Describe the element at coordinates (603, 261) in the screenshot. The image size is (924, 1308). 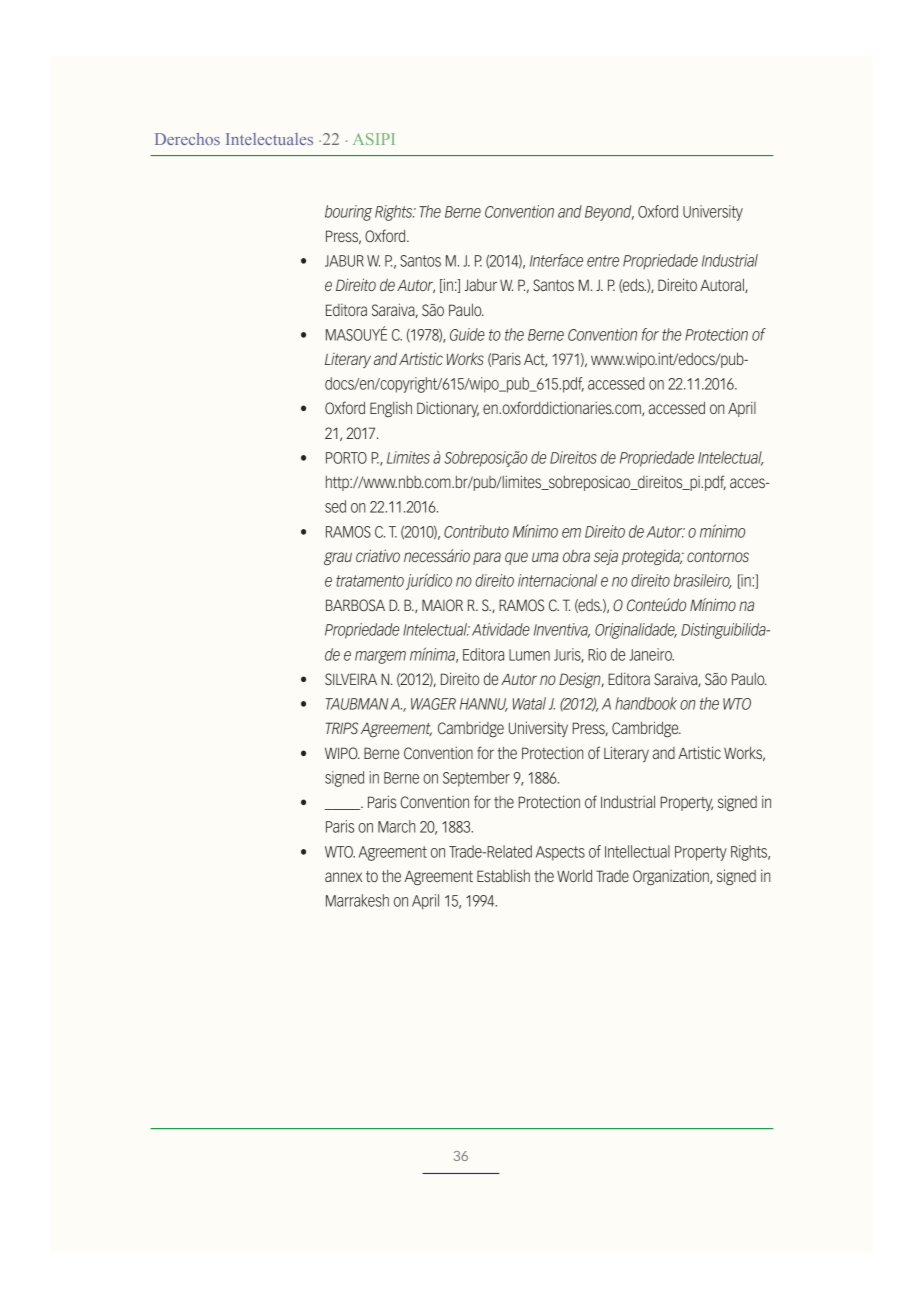
I see `entre` at that location.
